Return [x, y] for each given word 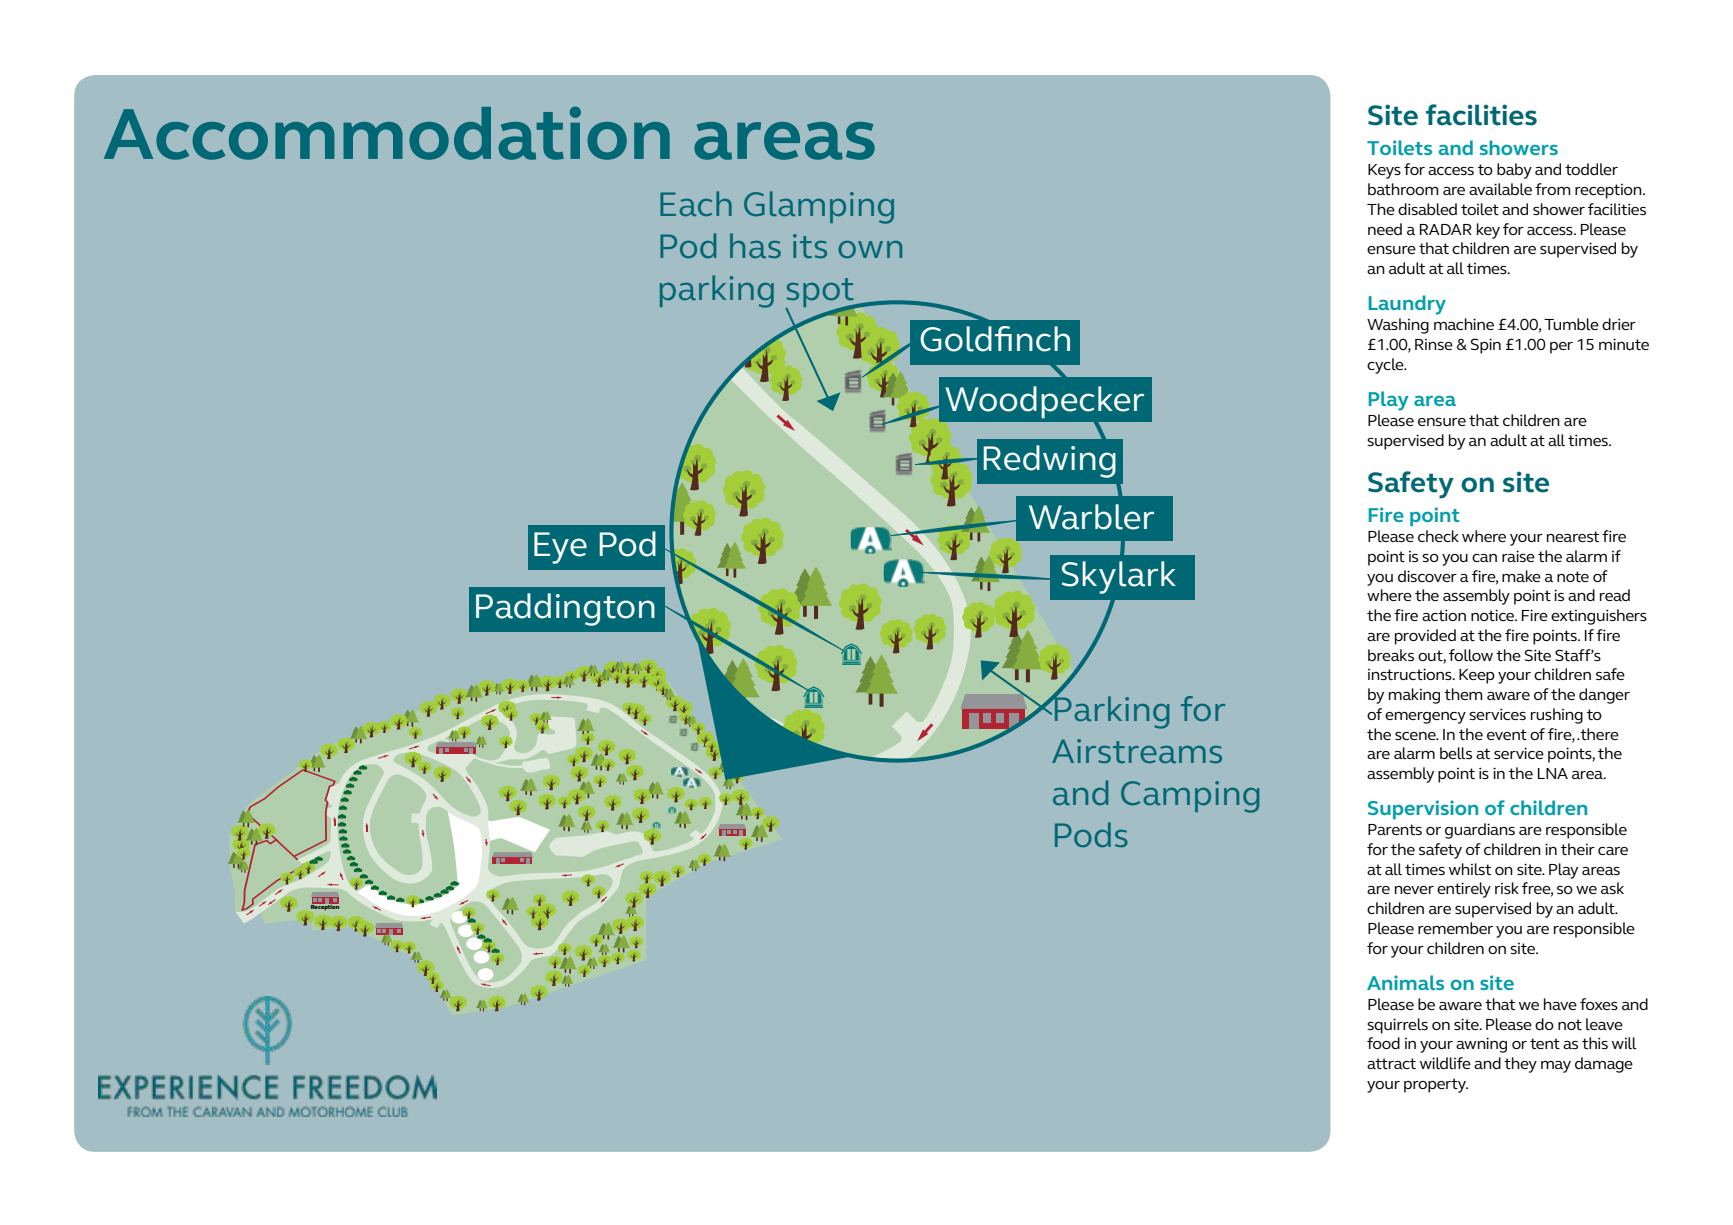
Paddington [565, 609]
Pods [1091, 834]
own [870, 249]
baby [1514, 171]
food [1383, 1043]
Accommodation [387, 133]
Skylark [1119, 577]
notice [1494, 615]
